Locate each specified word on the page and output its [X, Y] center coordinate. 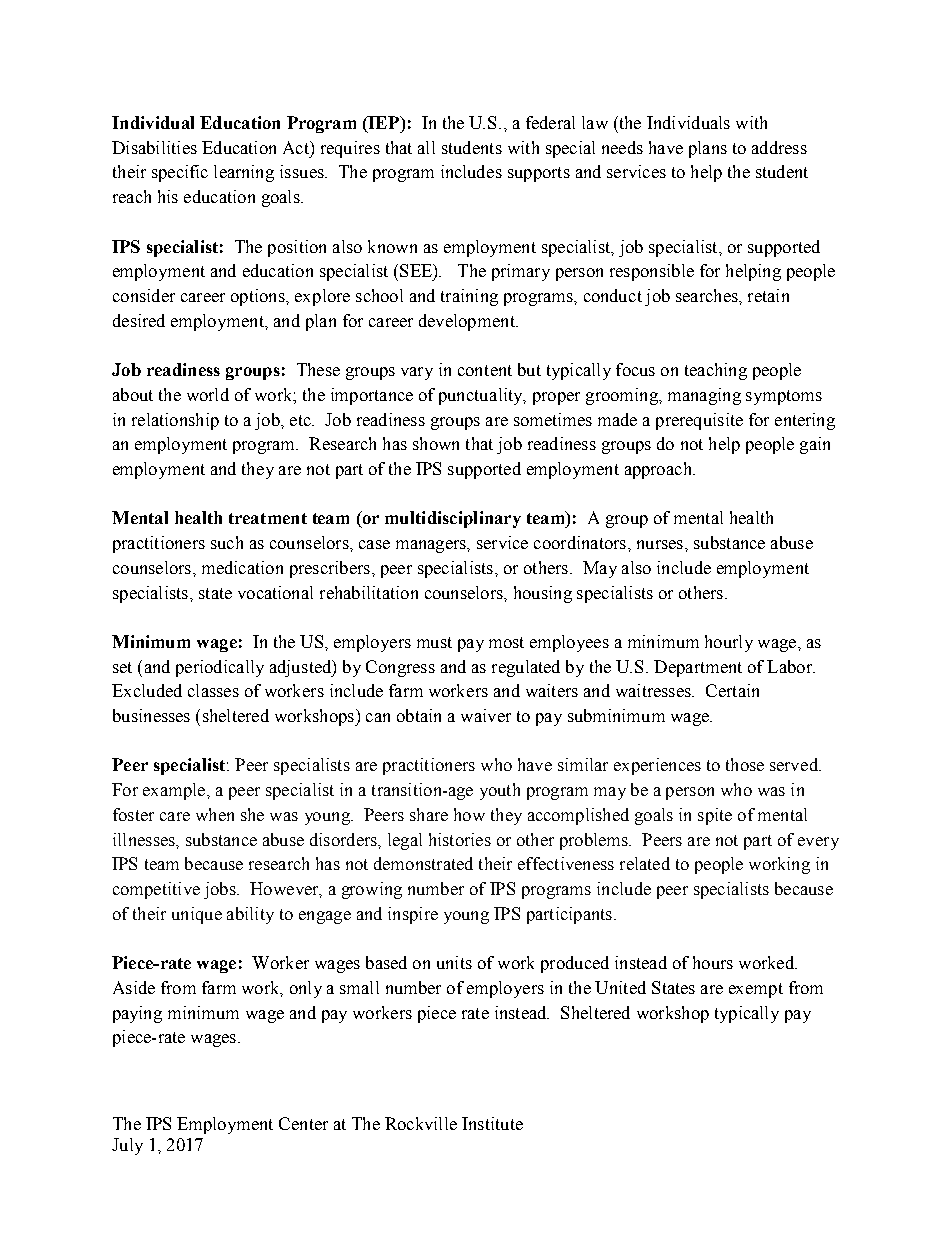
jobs [221, 890]
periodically [220, 668]
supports [539, 174]
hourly [729, 643]
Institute [492, 1123]
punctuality [482, 396]
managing [704, 396]
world [208, 394]
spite [715, 816]
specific [180, 173]
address [779, 147]
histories [460, 839]
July [127, 1146]
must [434, 642]
